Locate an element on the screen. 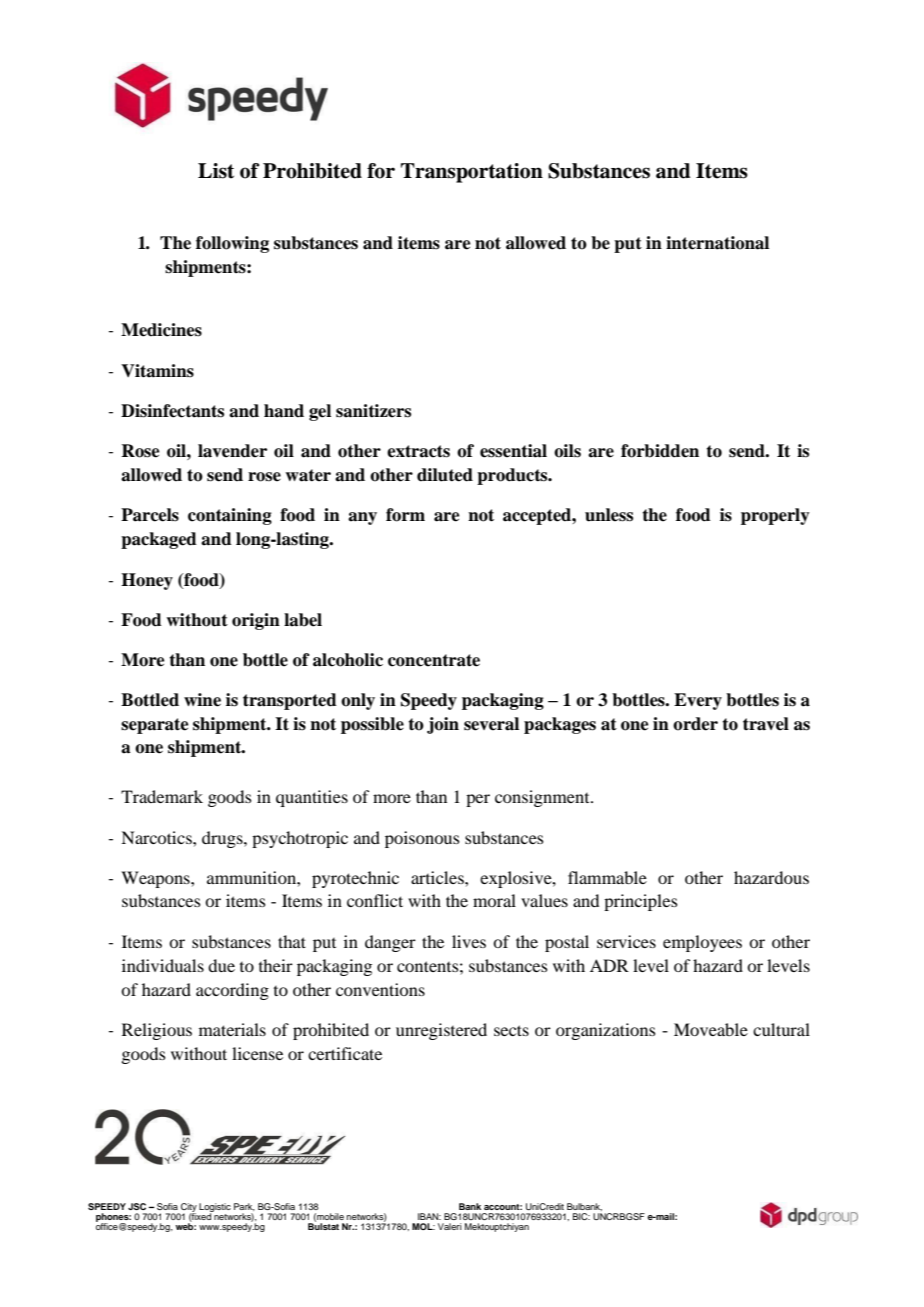 The width and height of the screenshot is (924, 1307). Moveable is located at coordinates (711, 1029).
